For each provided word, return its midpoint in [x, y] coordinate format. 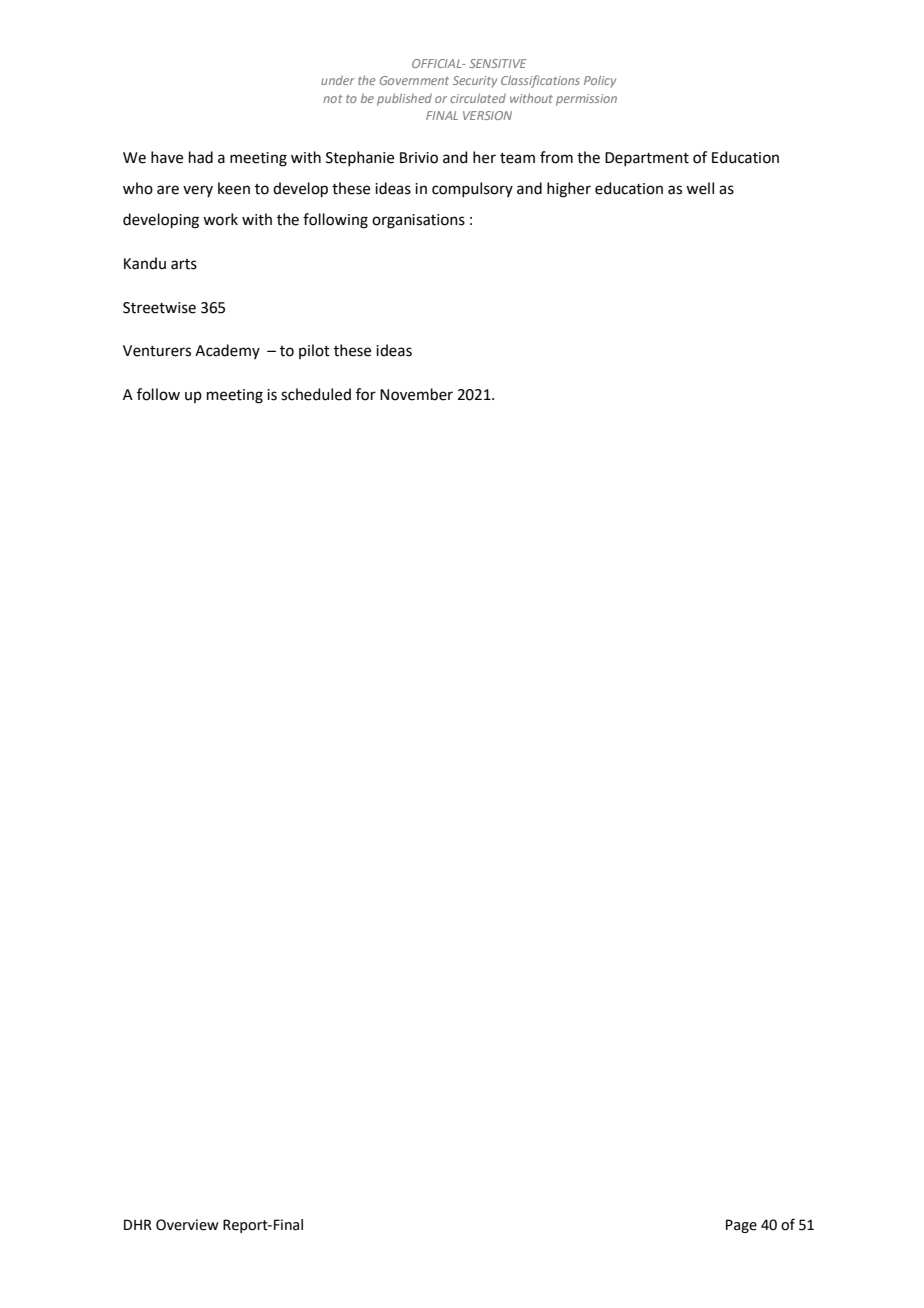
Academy [227, 351]
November [416, 394]
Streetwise [159, 308]
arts [184, 264]
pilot [314, 351]
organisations [418, 221]
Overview [187, 1225]
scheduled [316, 394]
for [366, 394]
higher [569, 190]
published [404, 99]
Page [741, 1226]
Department [647, 159]
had [201, 157]
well [700, 188]
